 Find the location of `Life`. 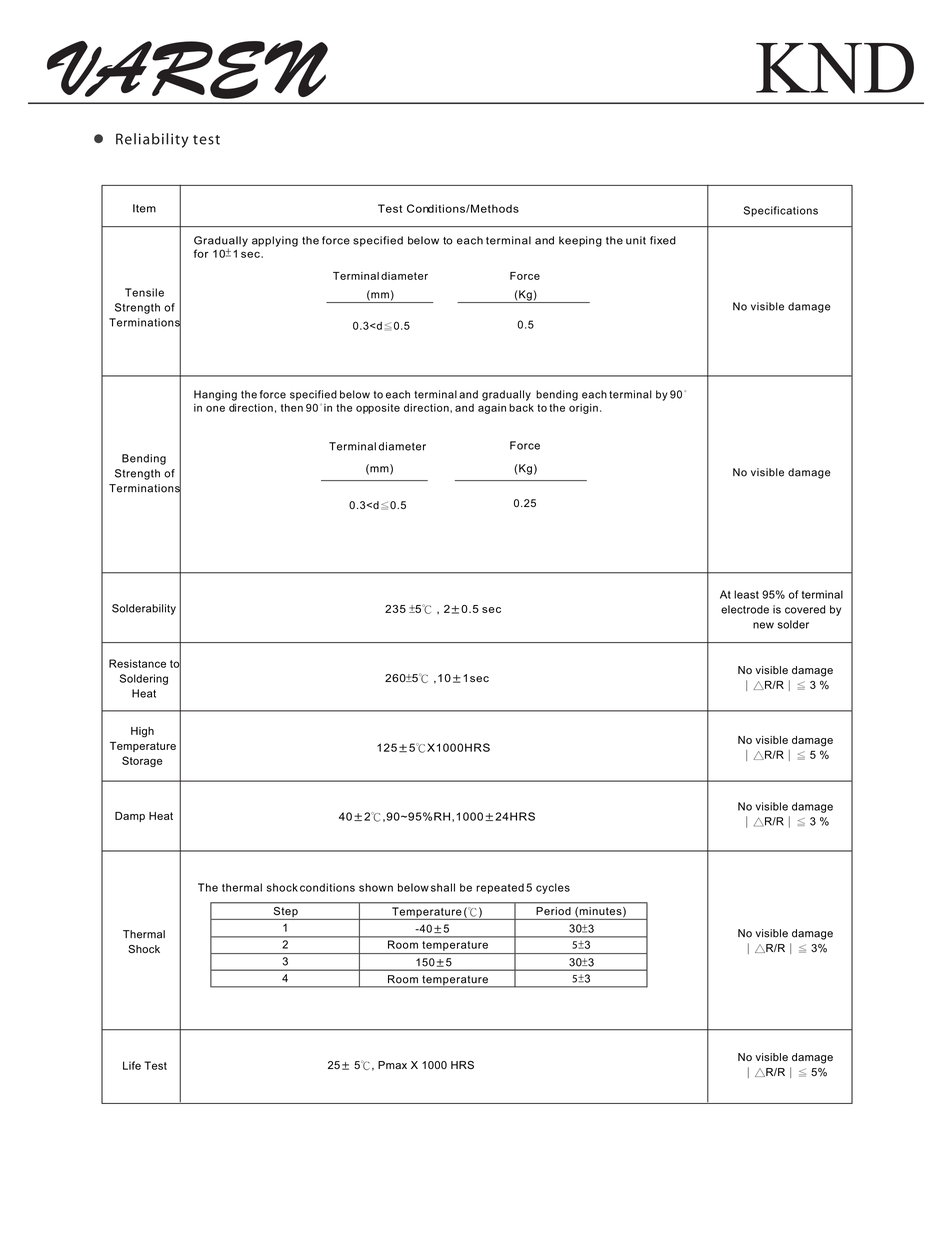

Life is located at coordinates (132, 1065).
